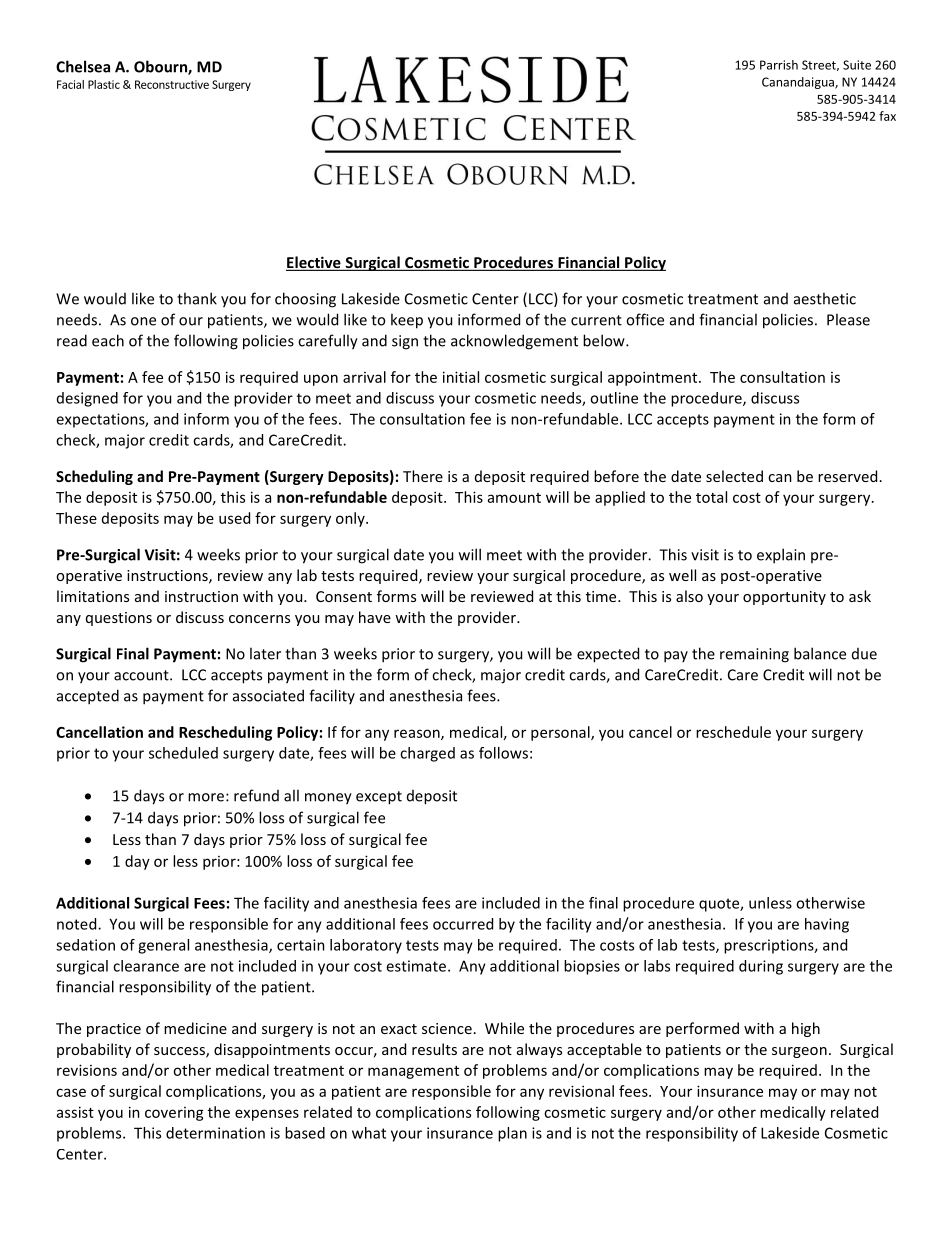 The height and width of the document is (1233, 952). I want to click on plan, so click(512, 1134).
